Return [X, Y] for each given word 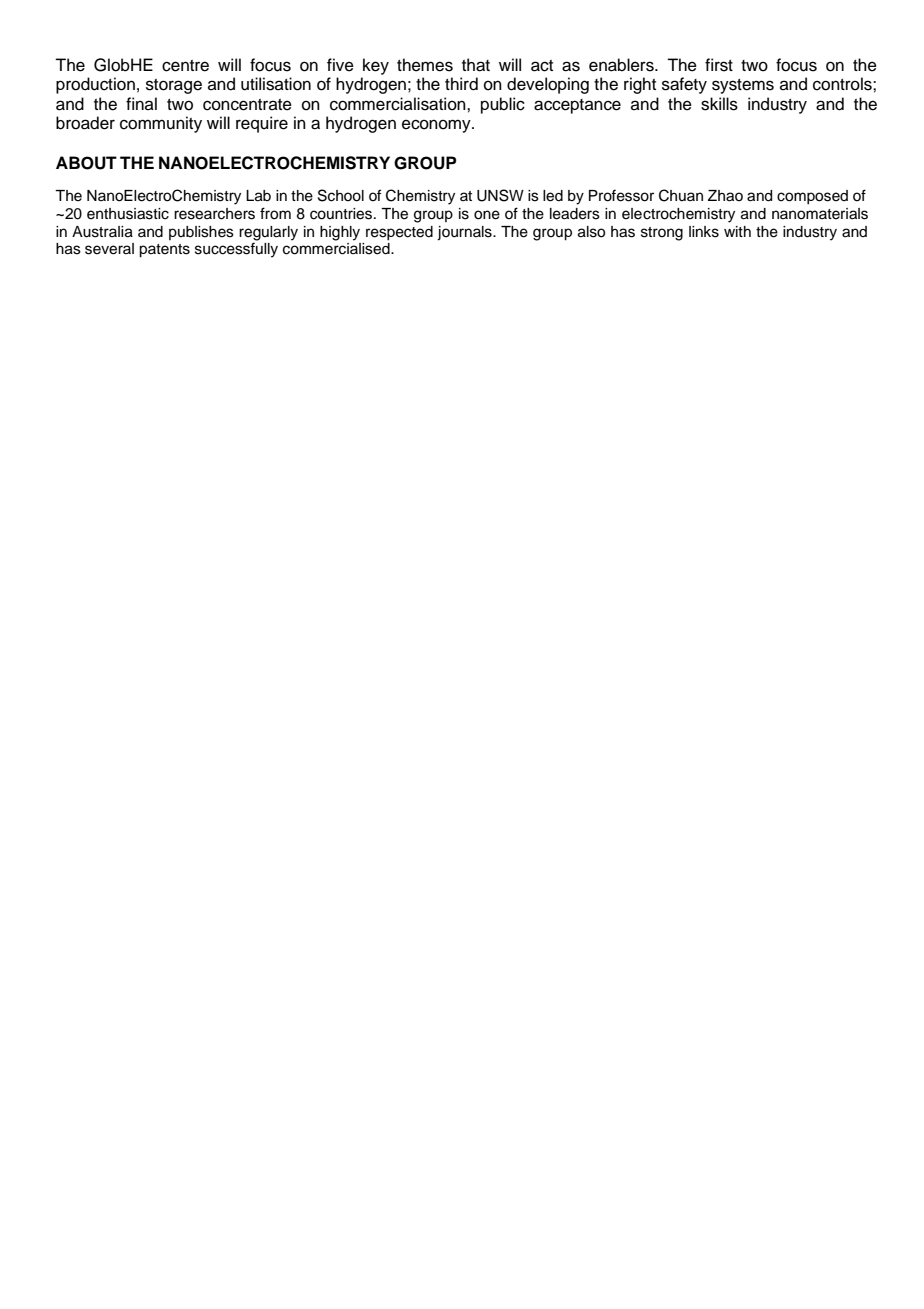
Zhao [725, 196]
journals [465, 233]
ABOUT [86, 163]
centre [185, 66]
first [719, 65]
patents [164, 251]
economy [437, 126]
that [476, 65]
